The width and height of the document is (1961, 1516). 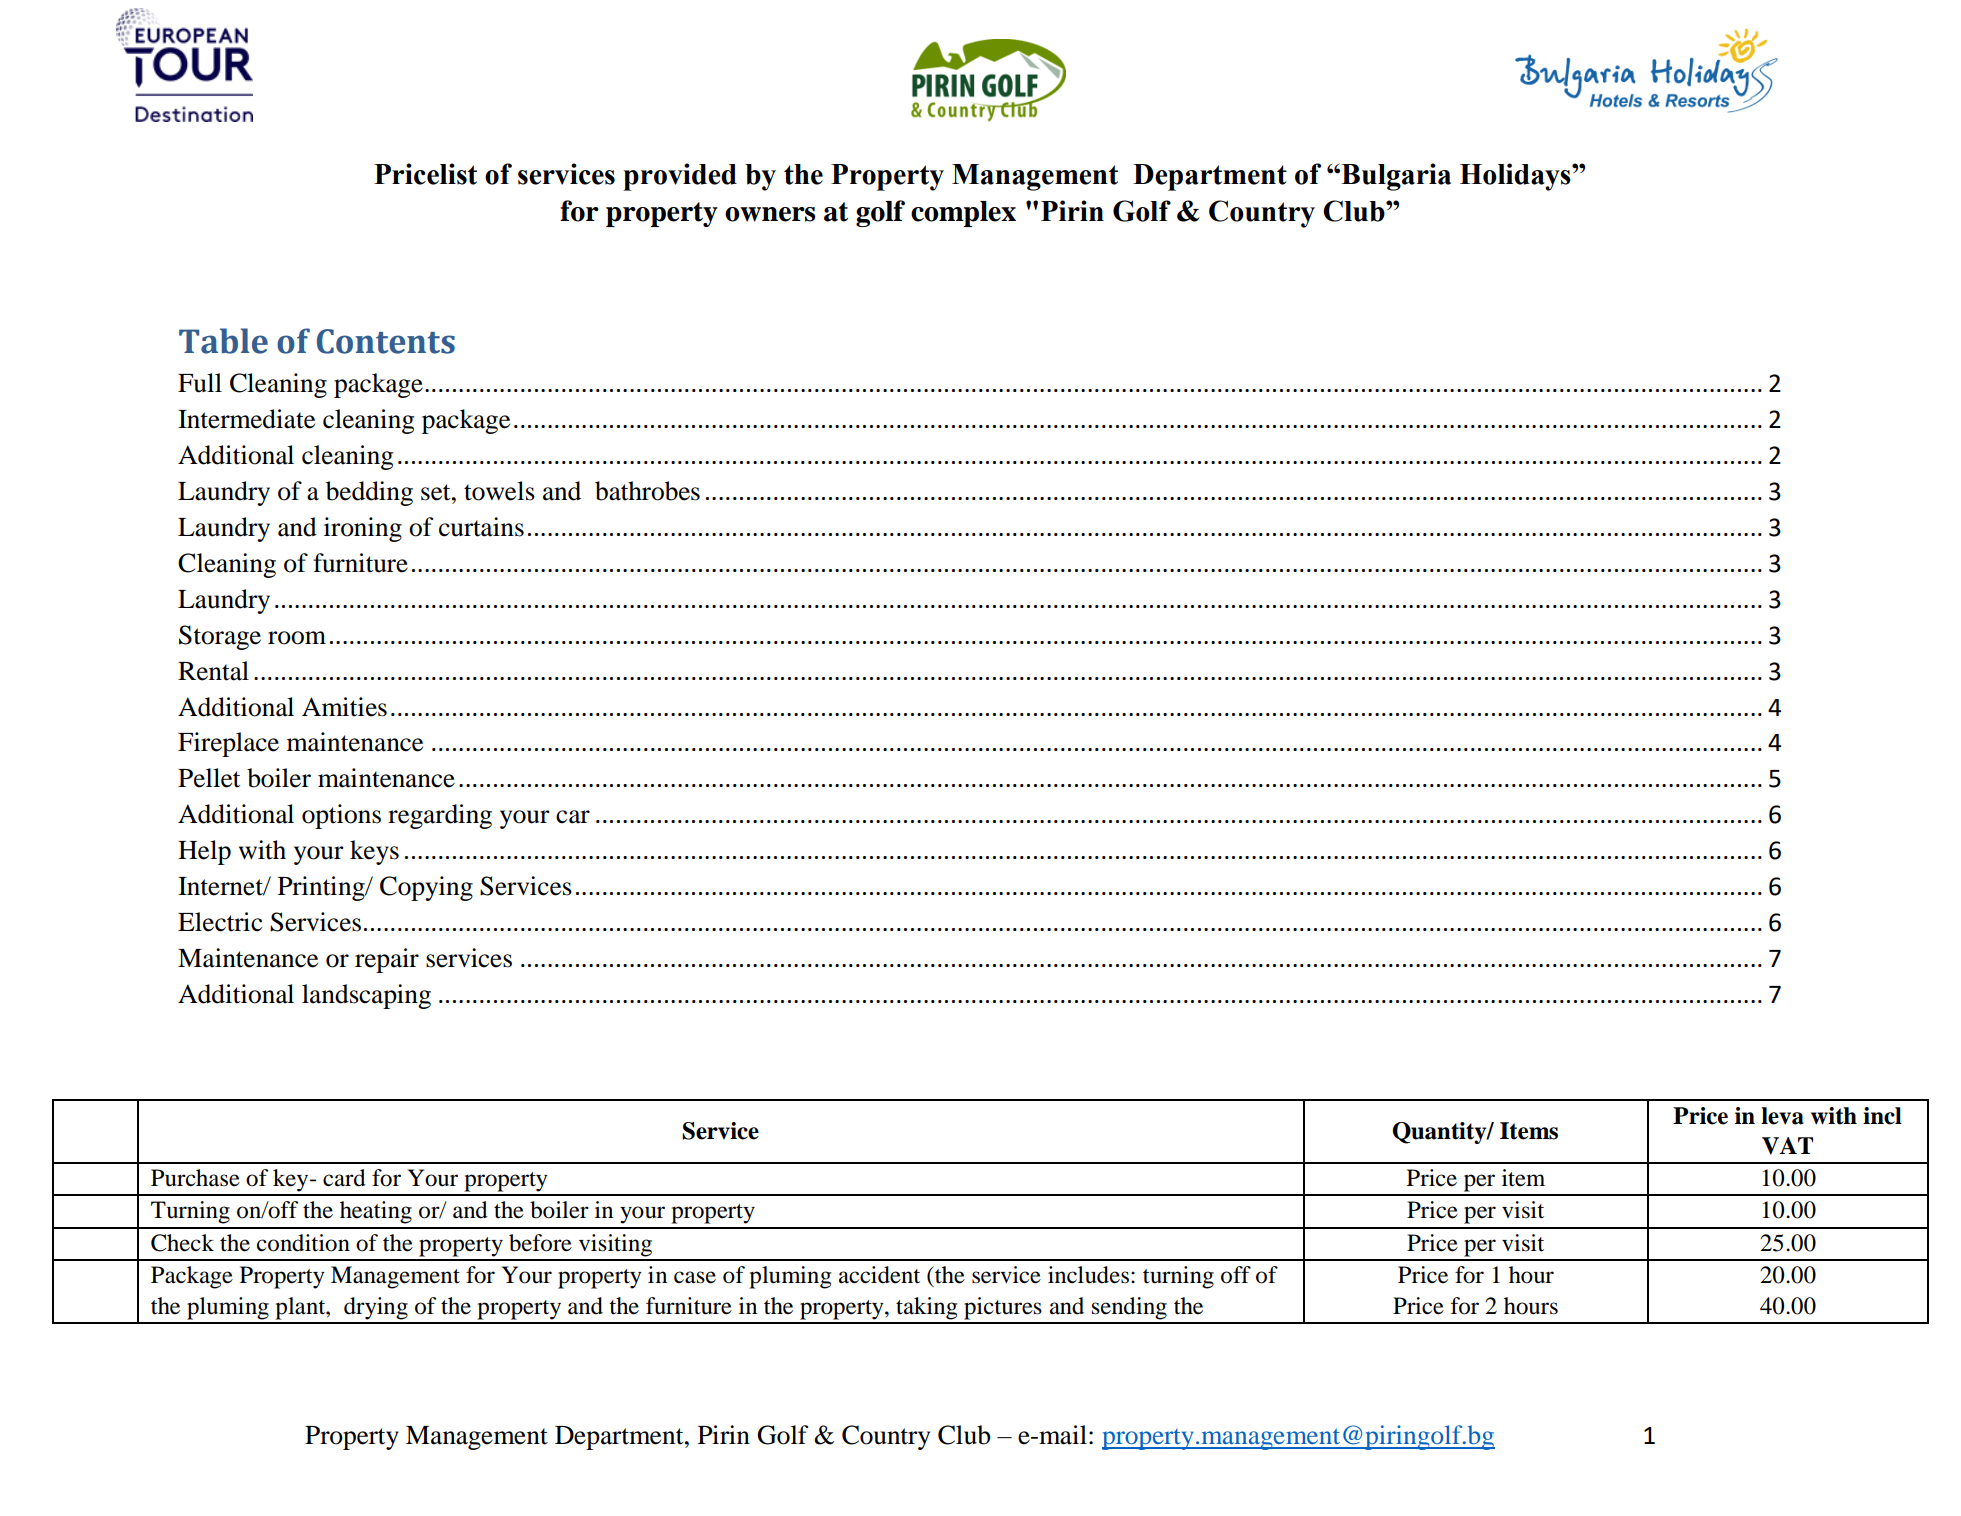 I want to click on pictures, so click(x=1003, y=1308).
